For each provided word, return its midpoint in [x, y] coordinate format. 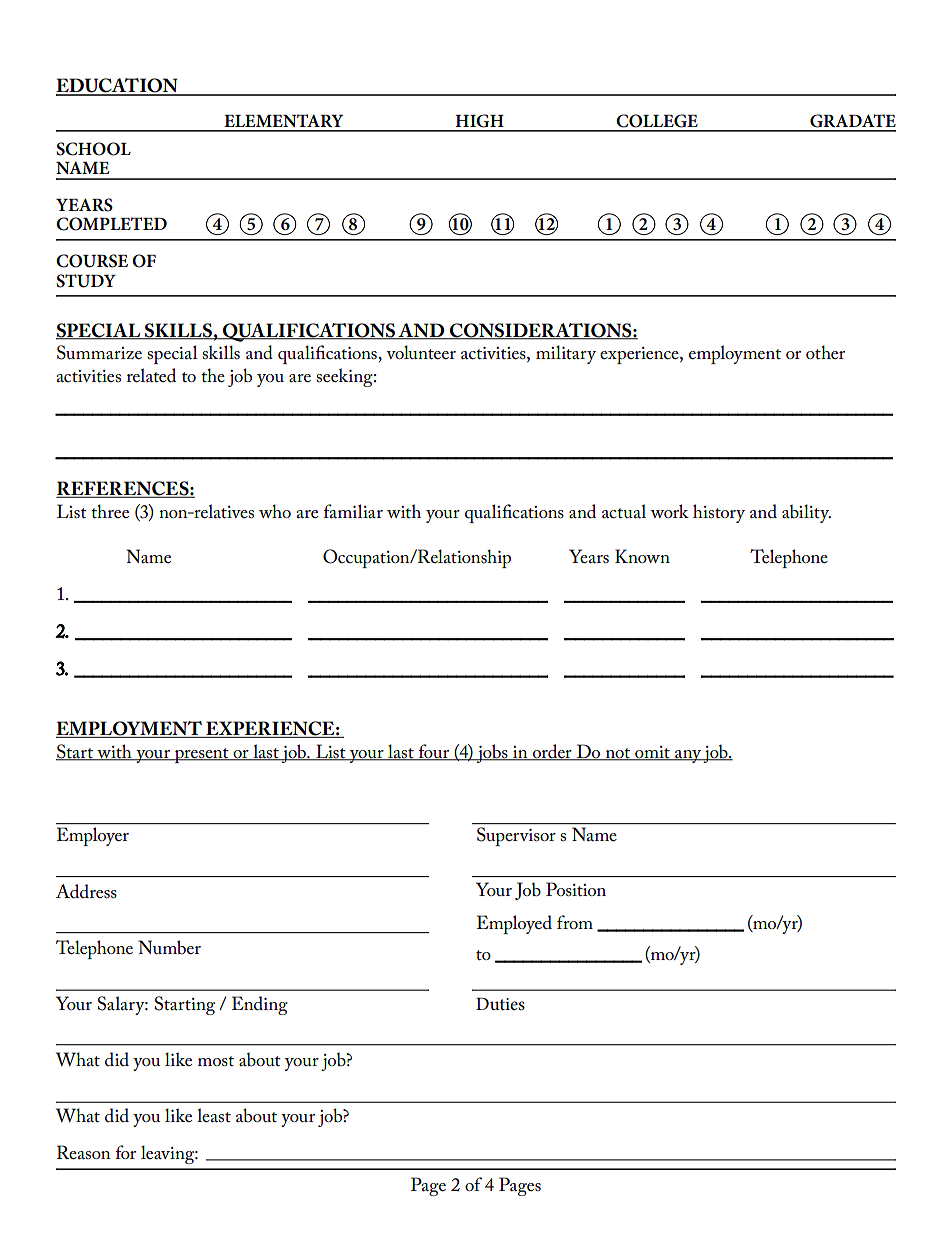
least [214, 1115]
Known [642, 556]
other [825, 352]
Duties [500, 1004]
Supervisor [516, 836]
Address [86, 891]
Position [576, 889]
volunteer [421, 352]
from [575, 922]
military [566, 354]
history [719, 513]
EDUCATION [118, 86]
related [151, 375]
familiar [353, 511]
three [110, 511]
